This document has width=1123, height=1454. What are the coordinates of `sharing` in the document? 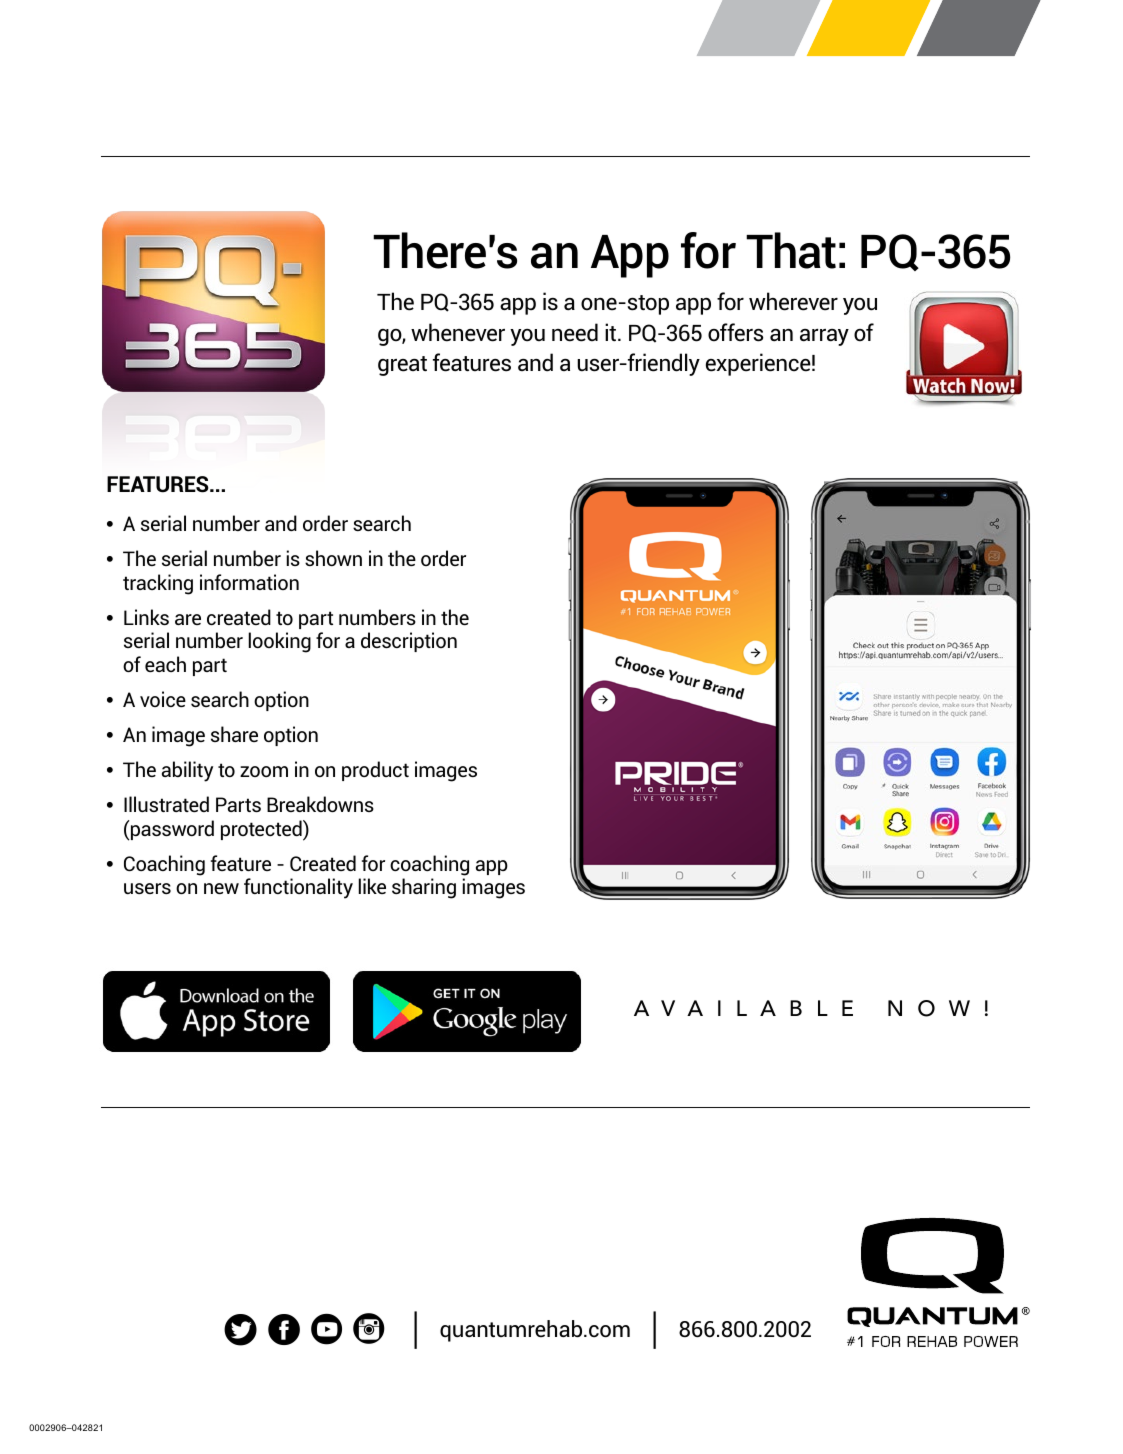 It's located at (424, 888).
